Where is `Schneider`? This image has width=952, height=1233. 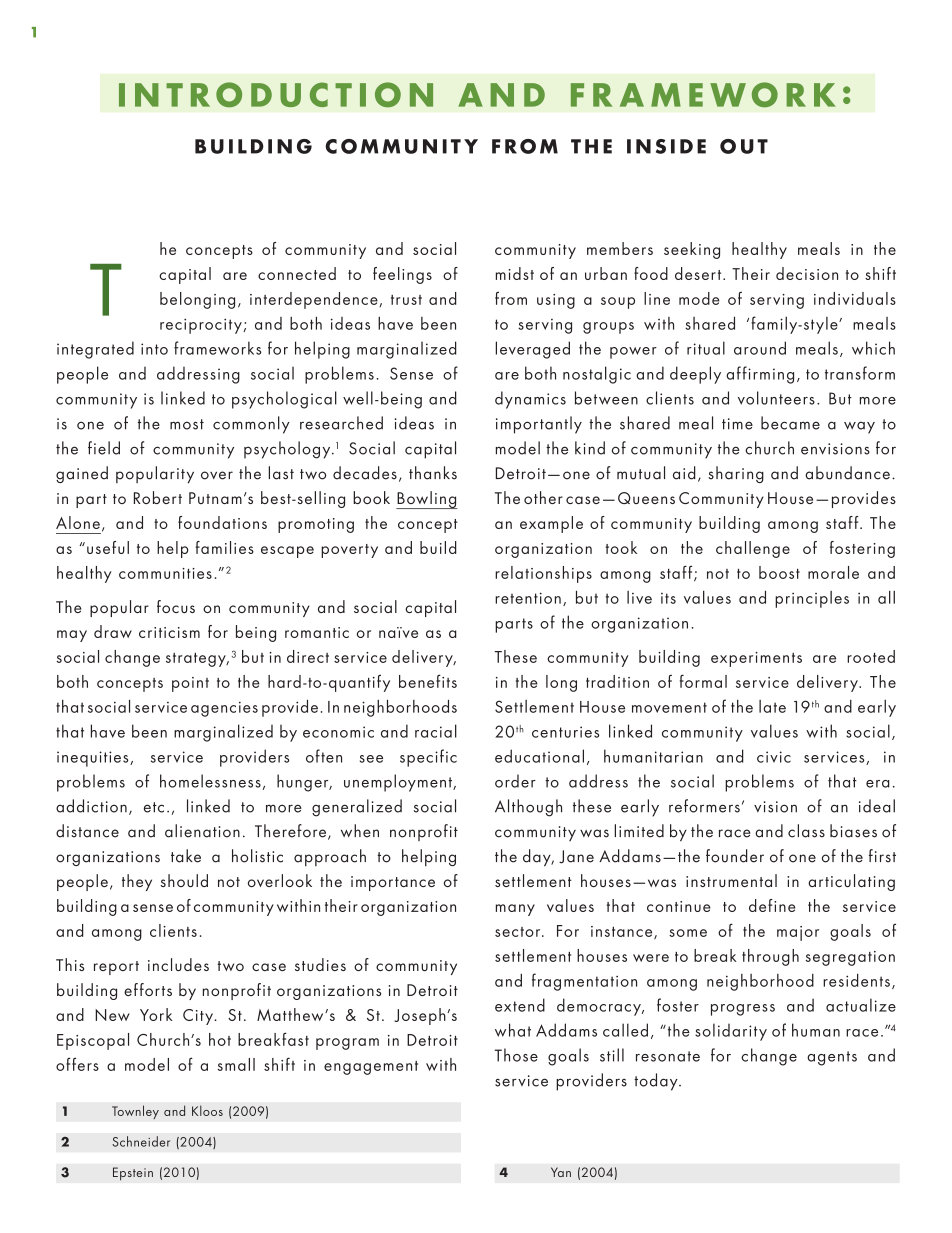
Schneider is located at coordinates (141, 1141).
